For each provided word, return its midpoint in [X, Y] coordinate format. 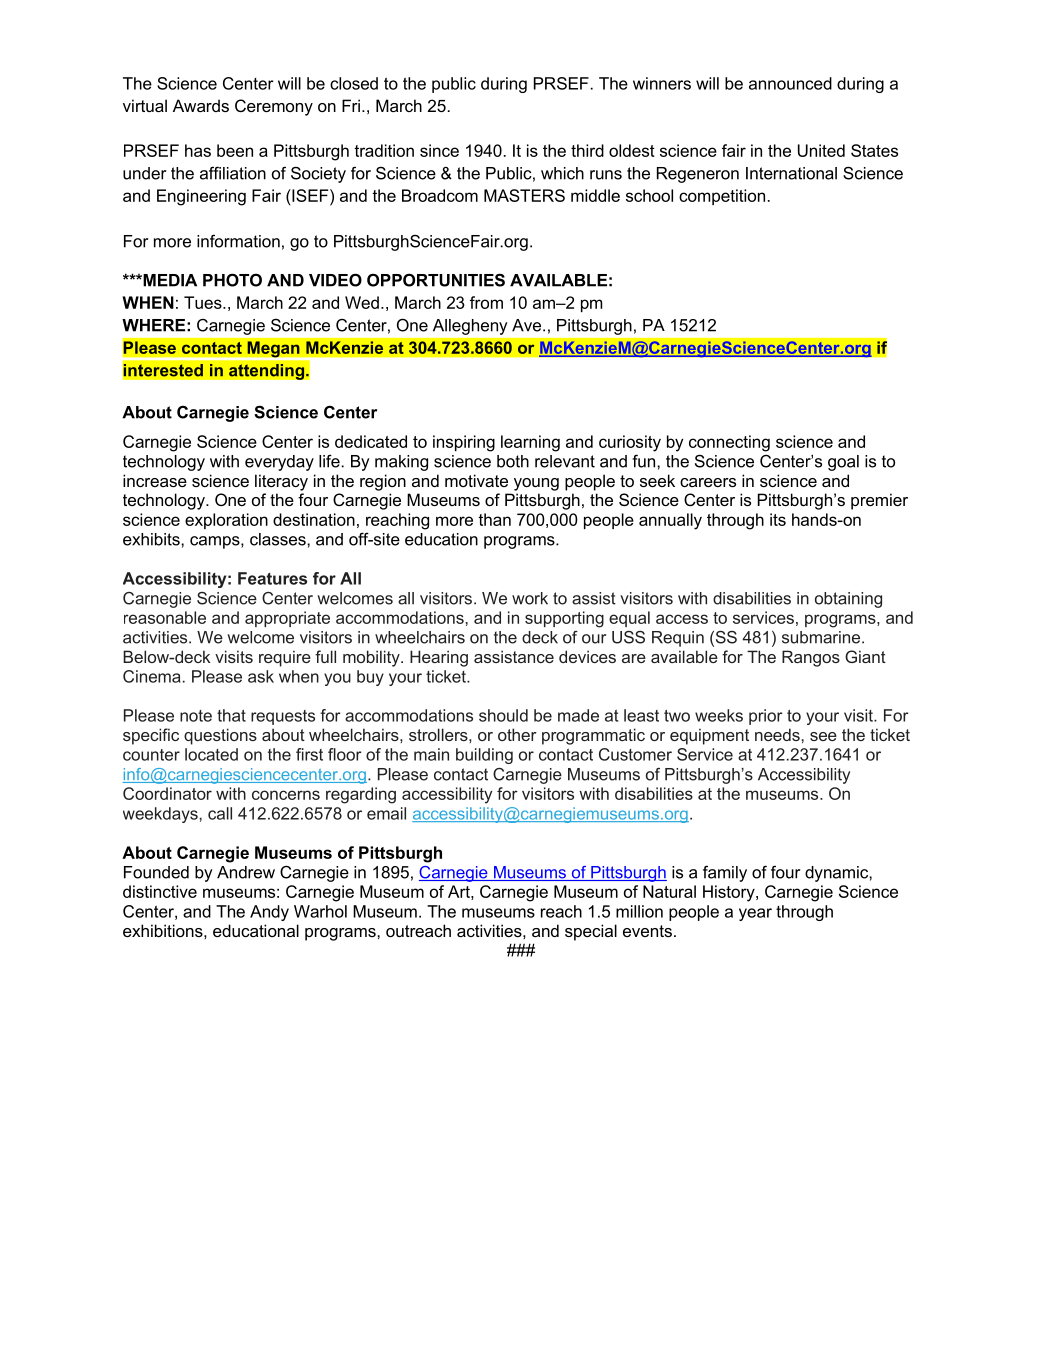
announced [790, 83]
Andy [269, 913]
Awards [201, 105]
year [755, 914]
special [591, 932]
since [439, 150]
